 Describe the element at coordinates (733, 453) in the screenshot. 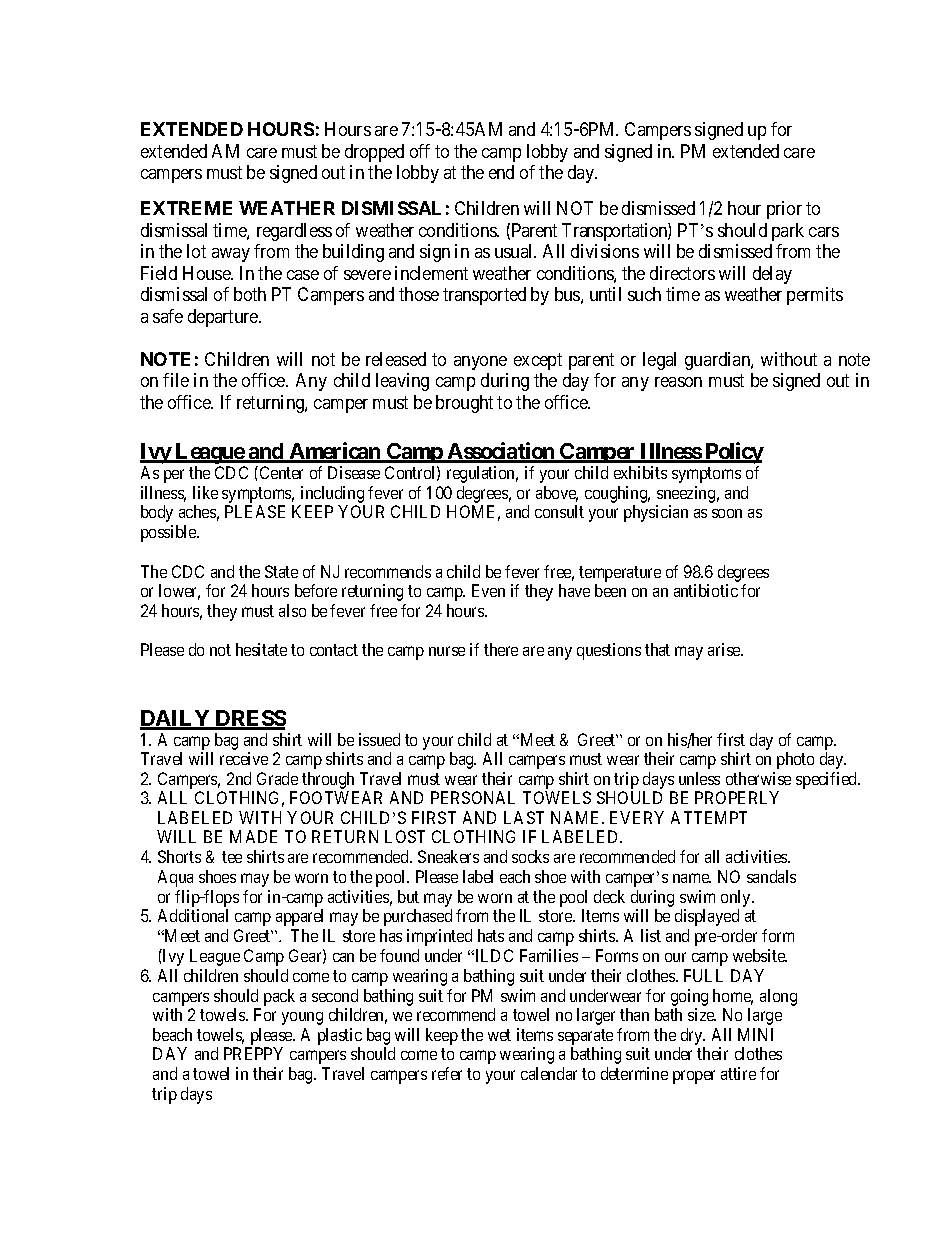

I see `Policy` at that location.
